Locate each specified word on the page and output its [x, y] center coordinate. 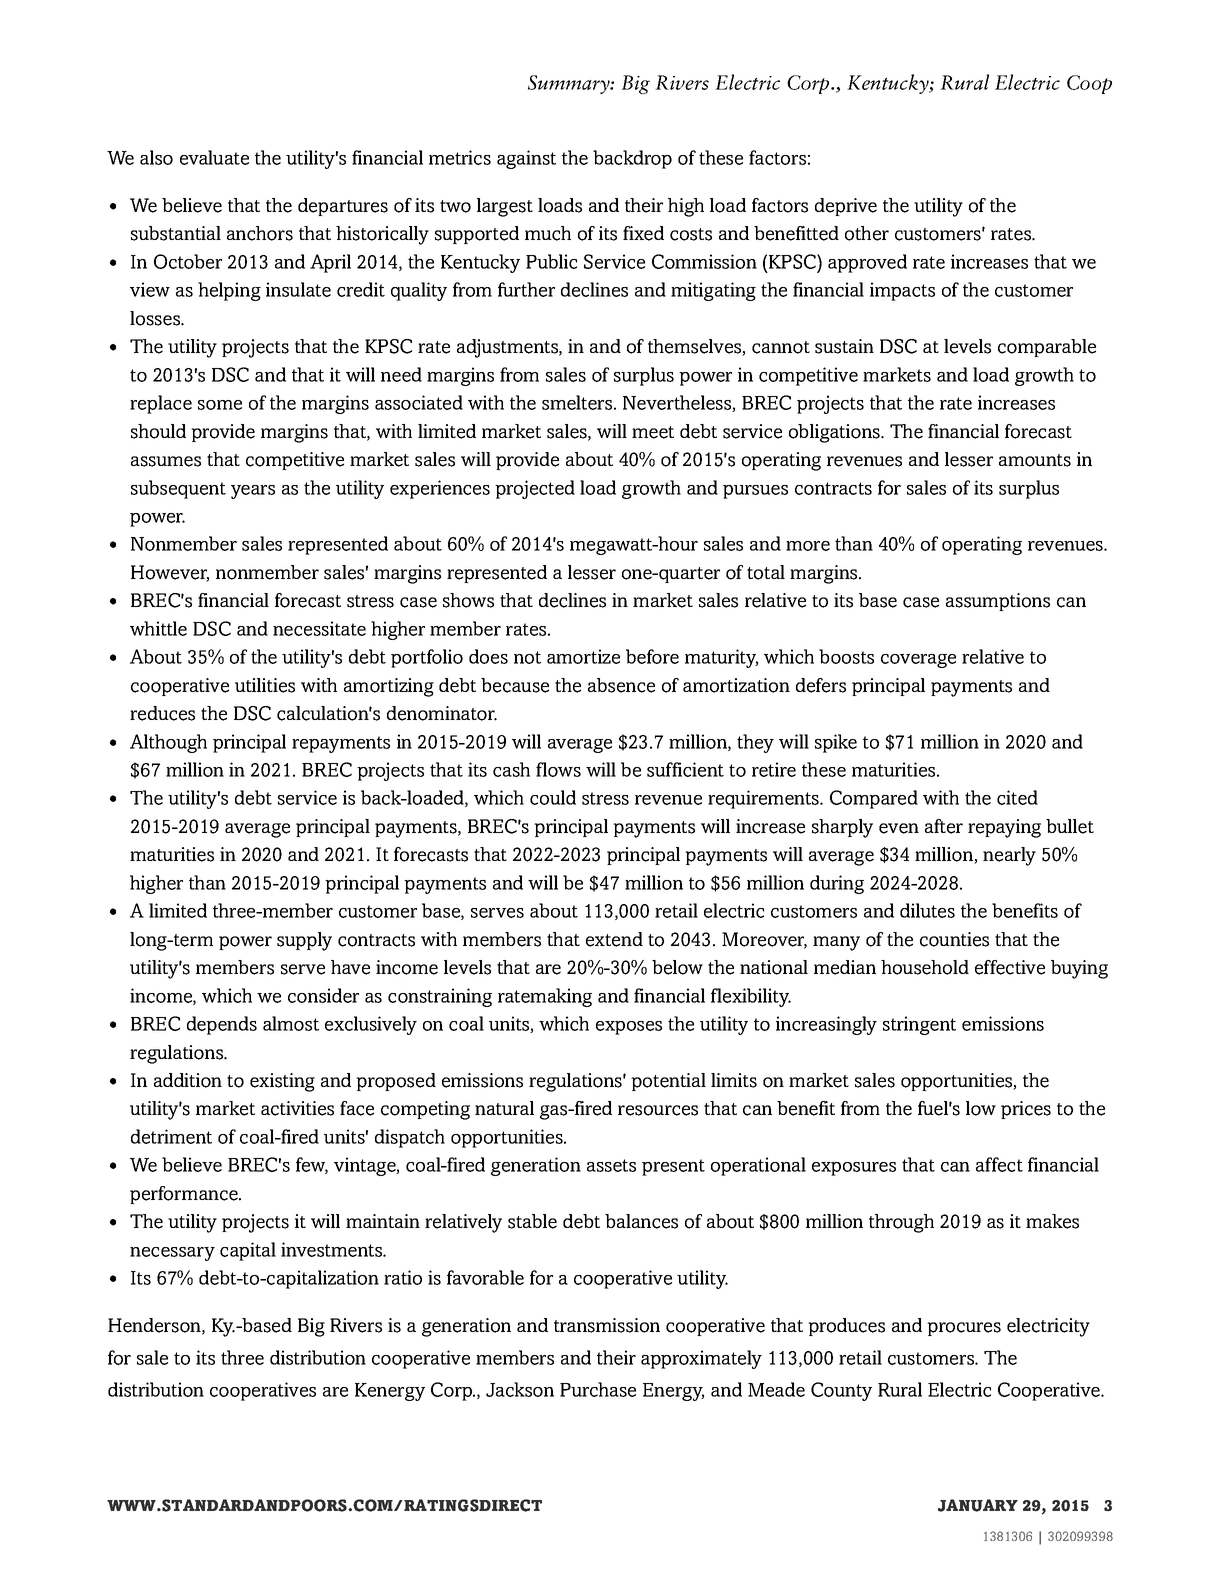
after [944, 826]
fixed [643, 233]
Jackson [520, 1389]
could [553, 797]
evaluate [214, 157]
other [867, 233]
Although [168, 743]
